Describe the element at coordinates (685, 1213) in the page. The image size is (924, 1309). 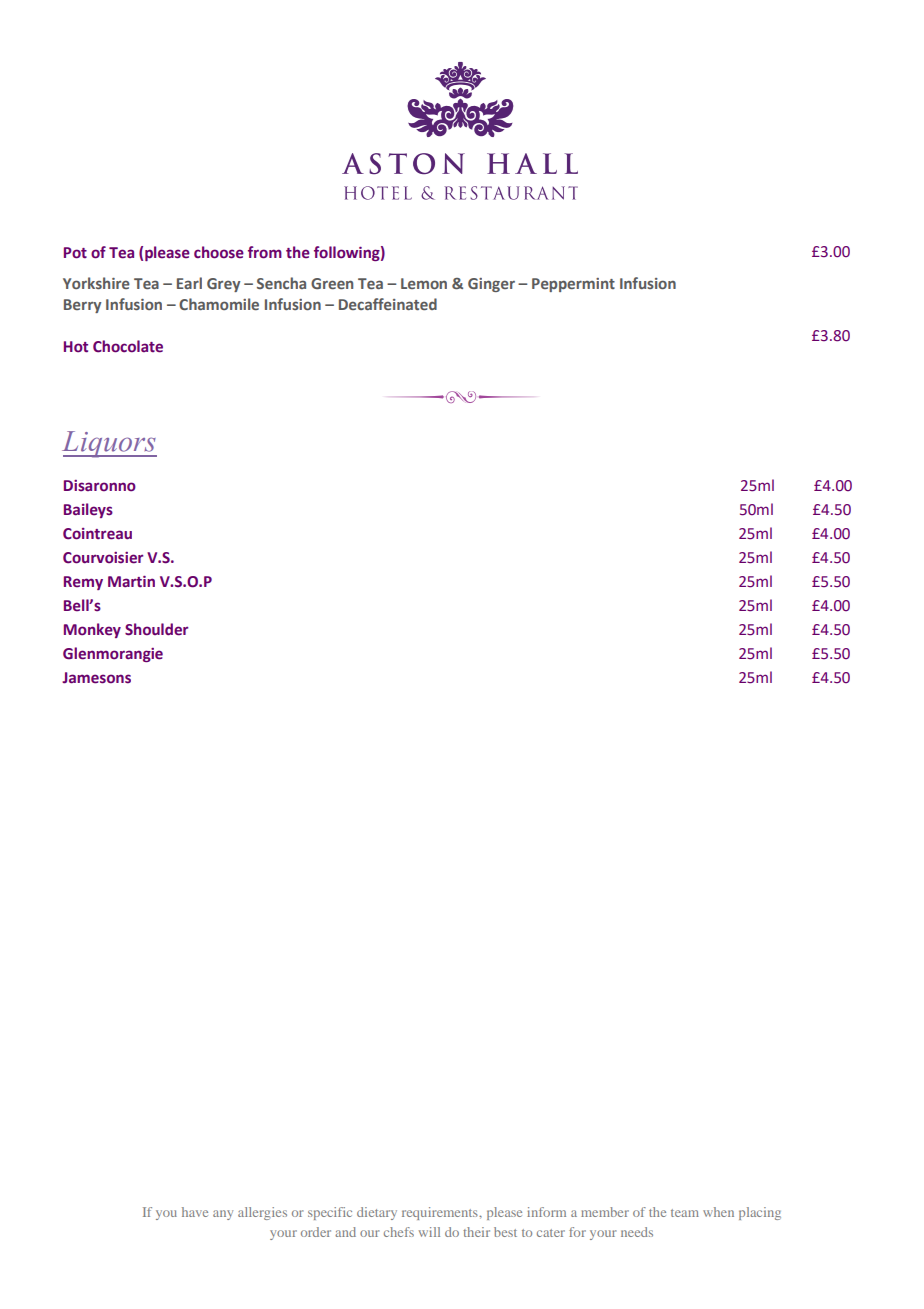
I see `team` at that location.
